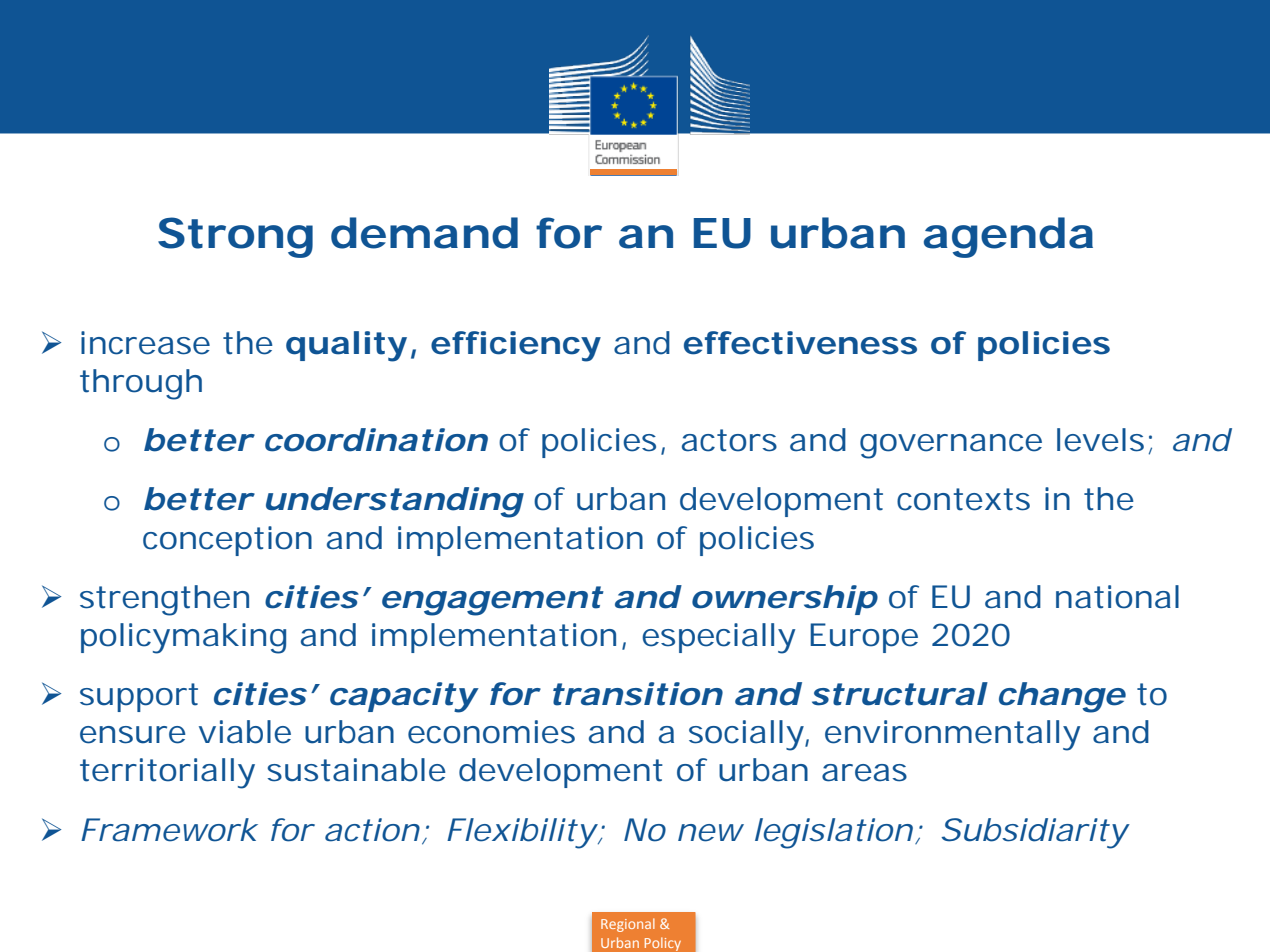 Image resolution: width=1270 pixels, height=952 pixels. Describe the element at coordinates (493, 601) in the image. I see `engagement` at that location.
